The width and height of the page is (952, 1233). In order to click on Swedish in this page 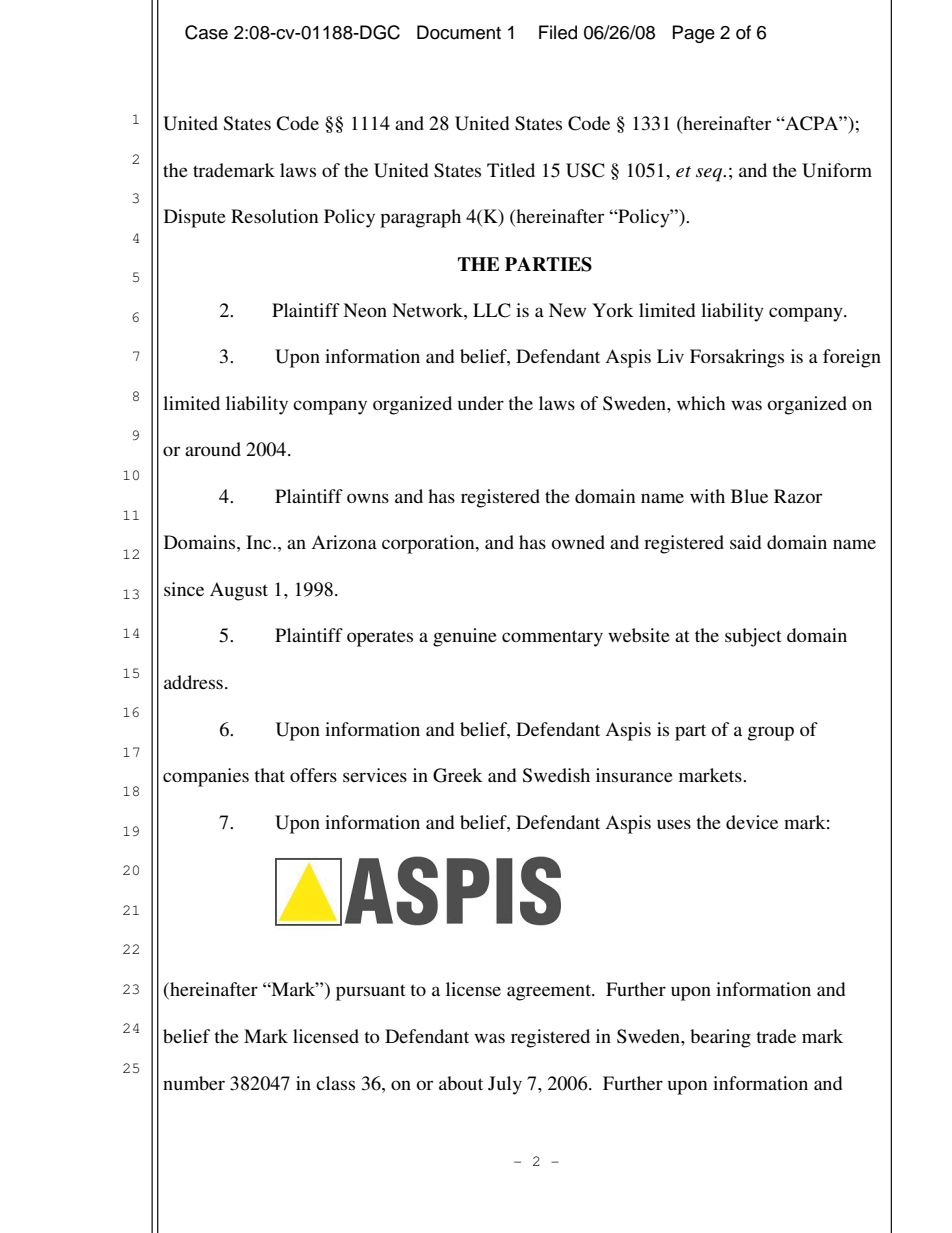, I will do `click(556, 775)`.
